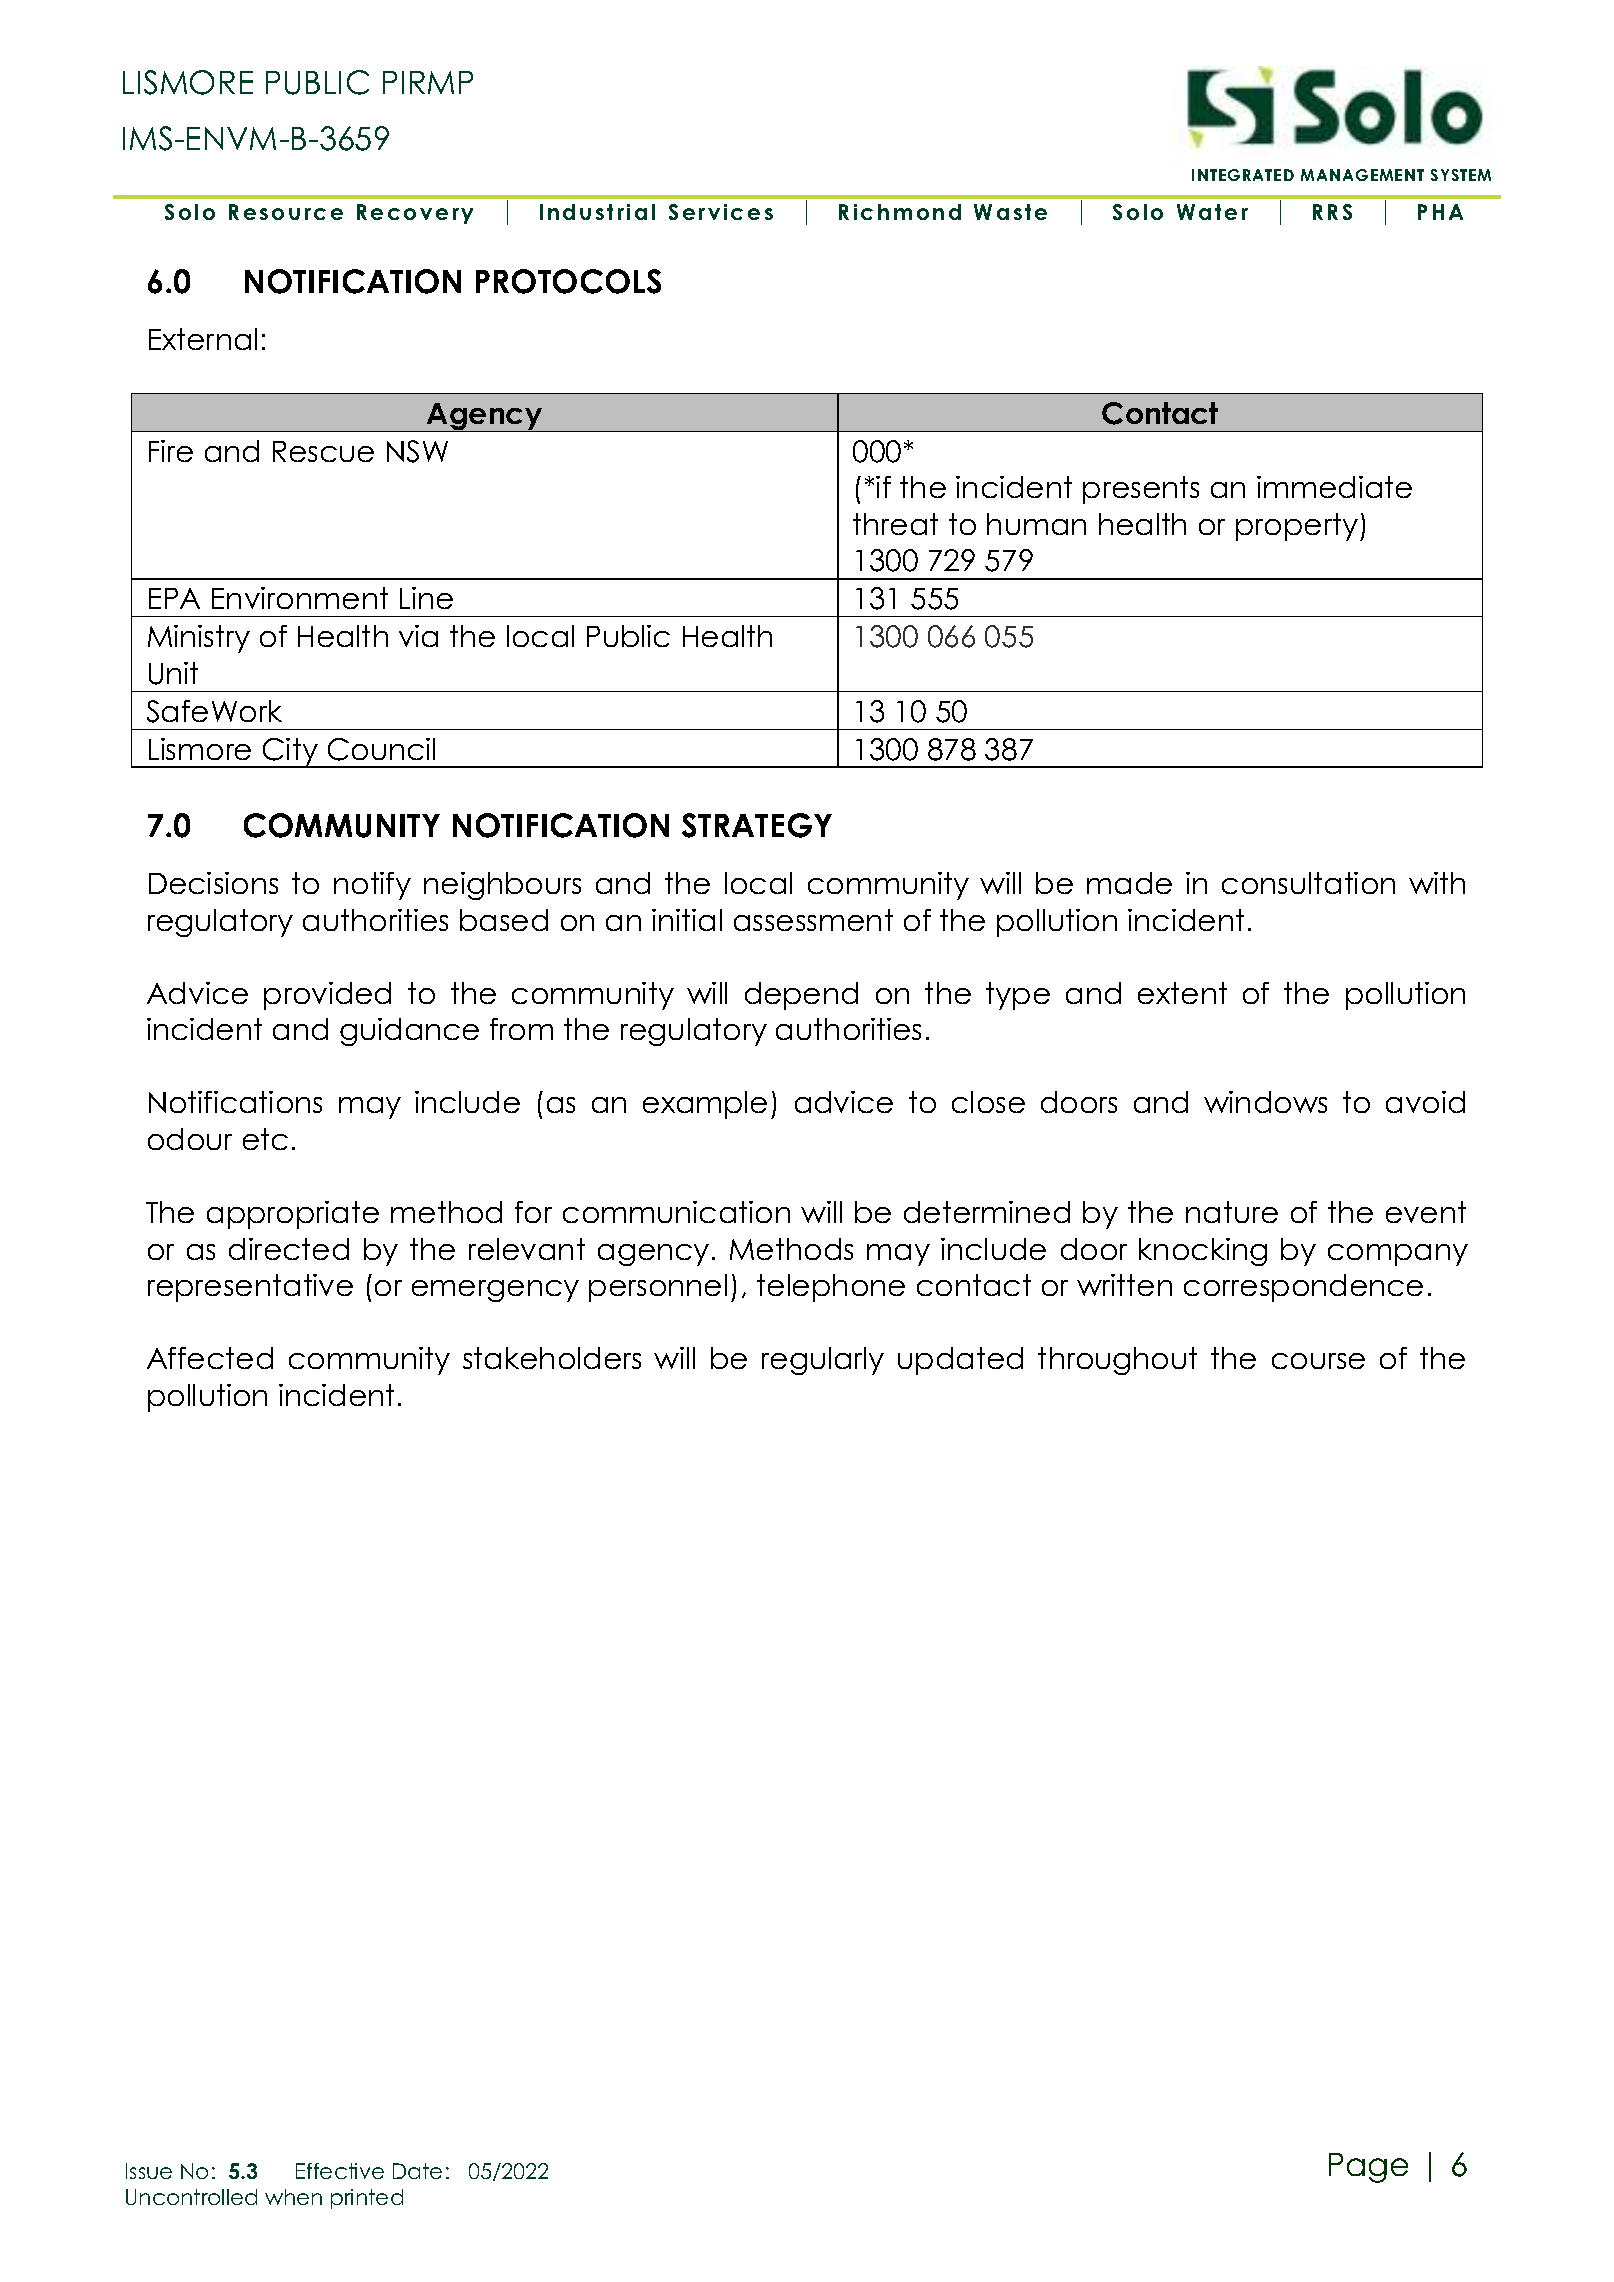 The image size is (1614, 2282). I want to click on course, so click(1318, 1361).
